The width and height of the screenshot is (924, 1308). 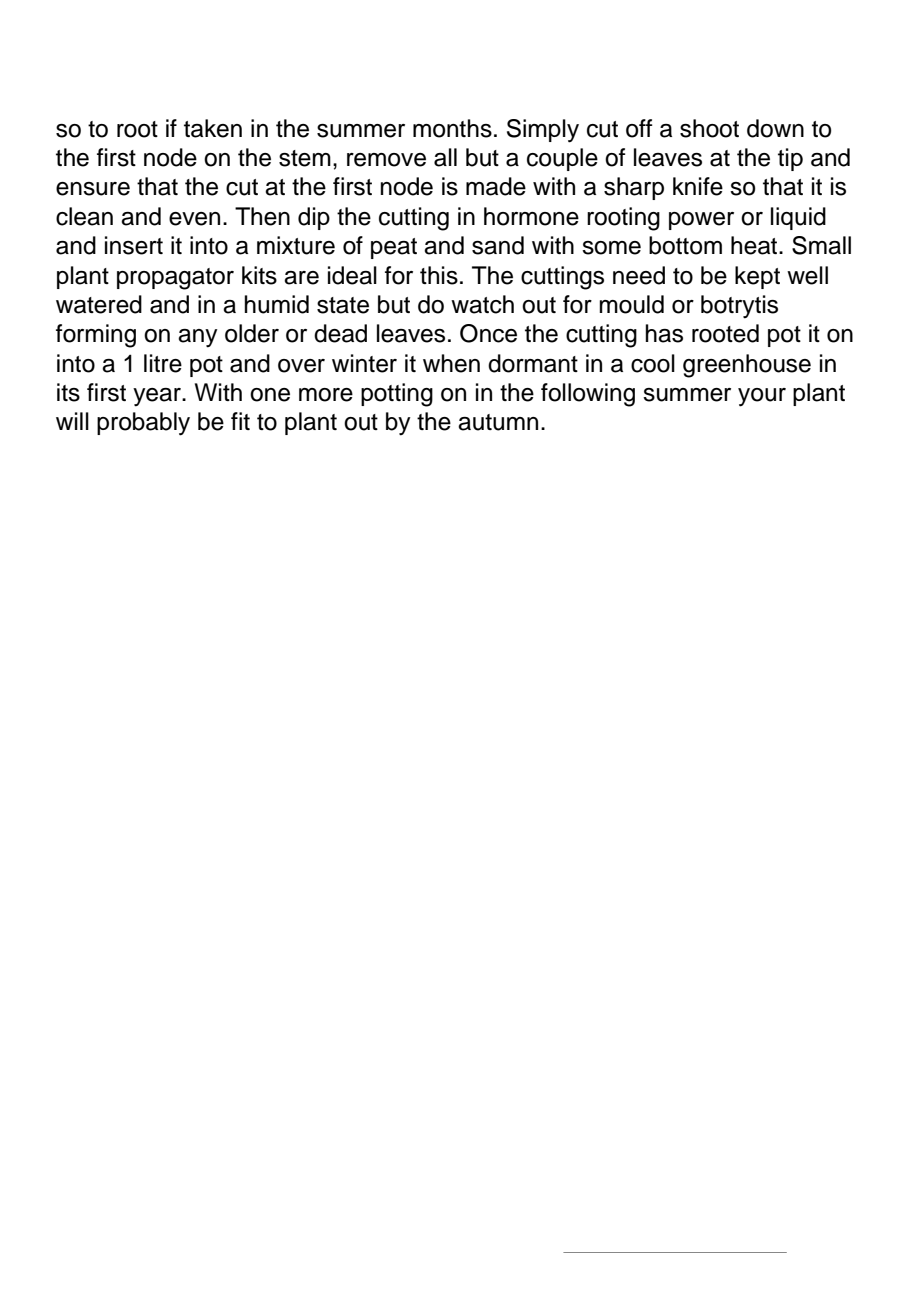 What do you see at coordinates (498, 422) in the screenshot?
I see `autumn` at bounding box center [498, 422].
